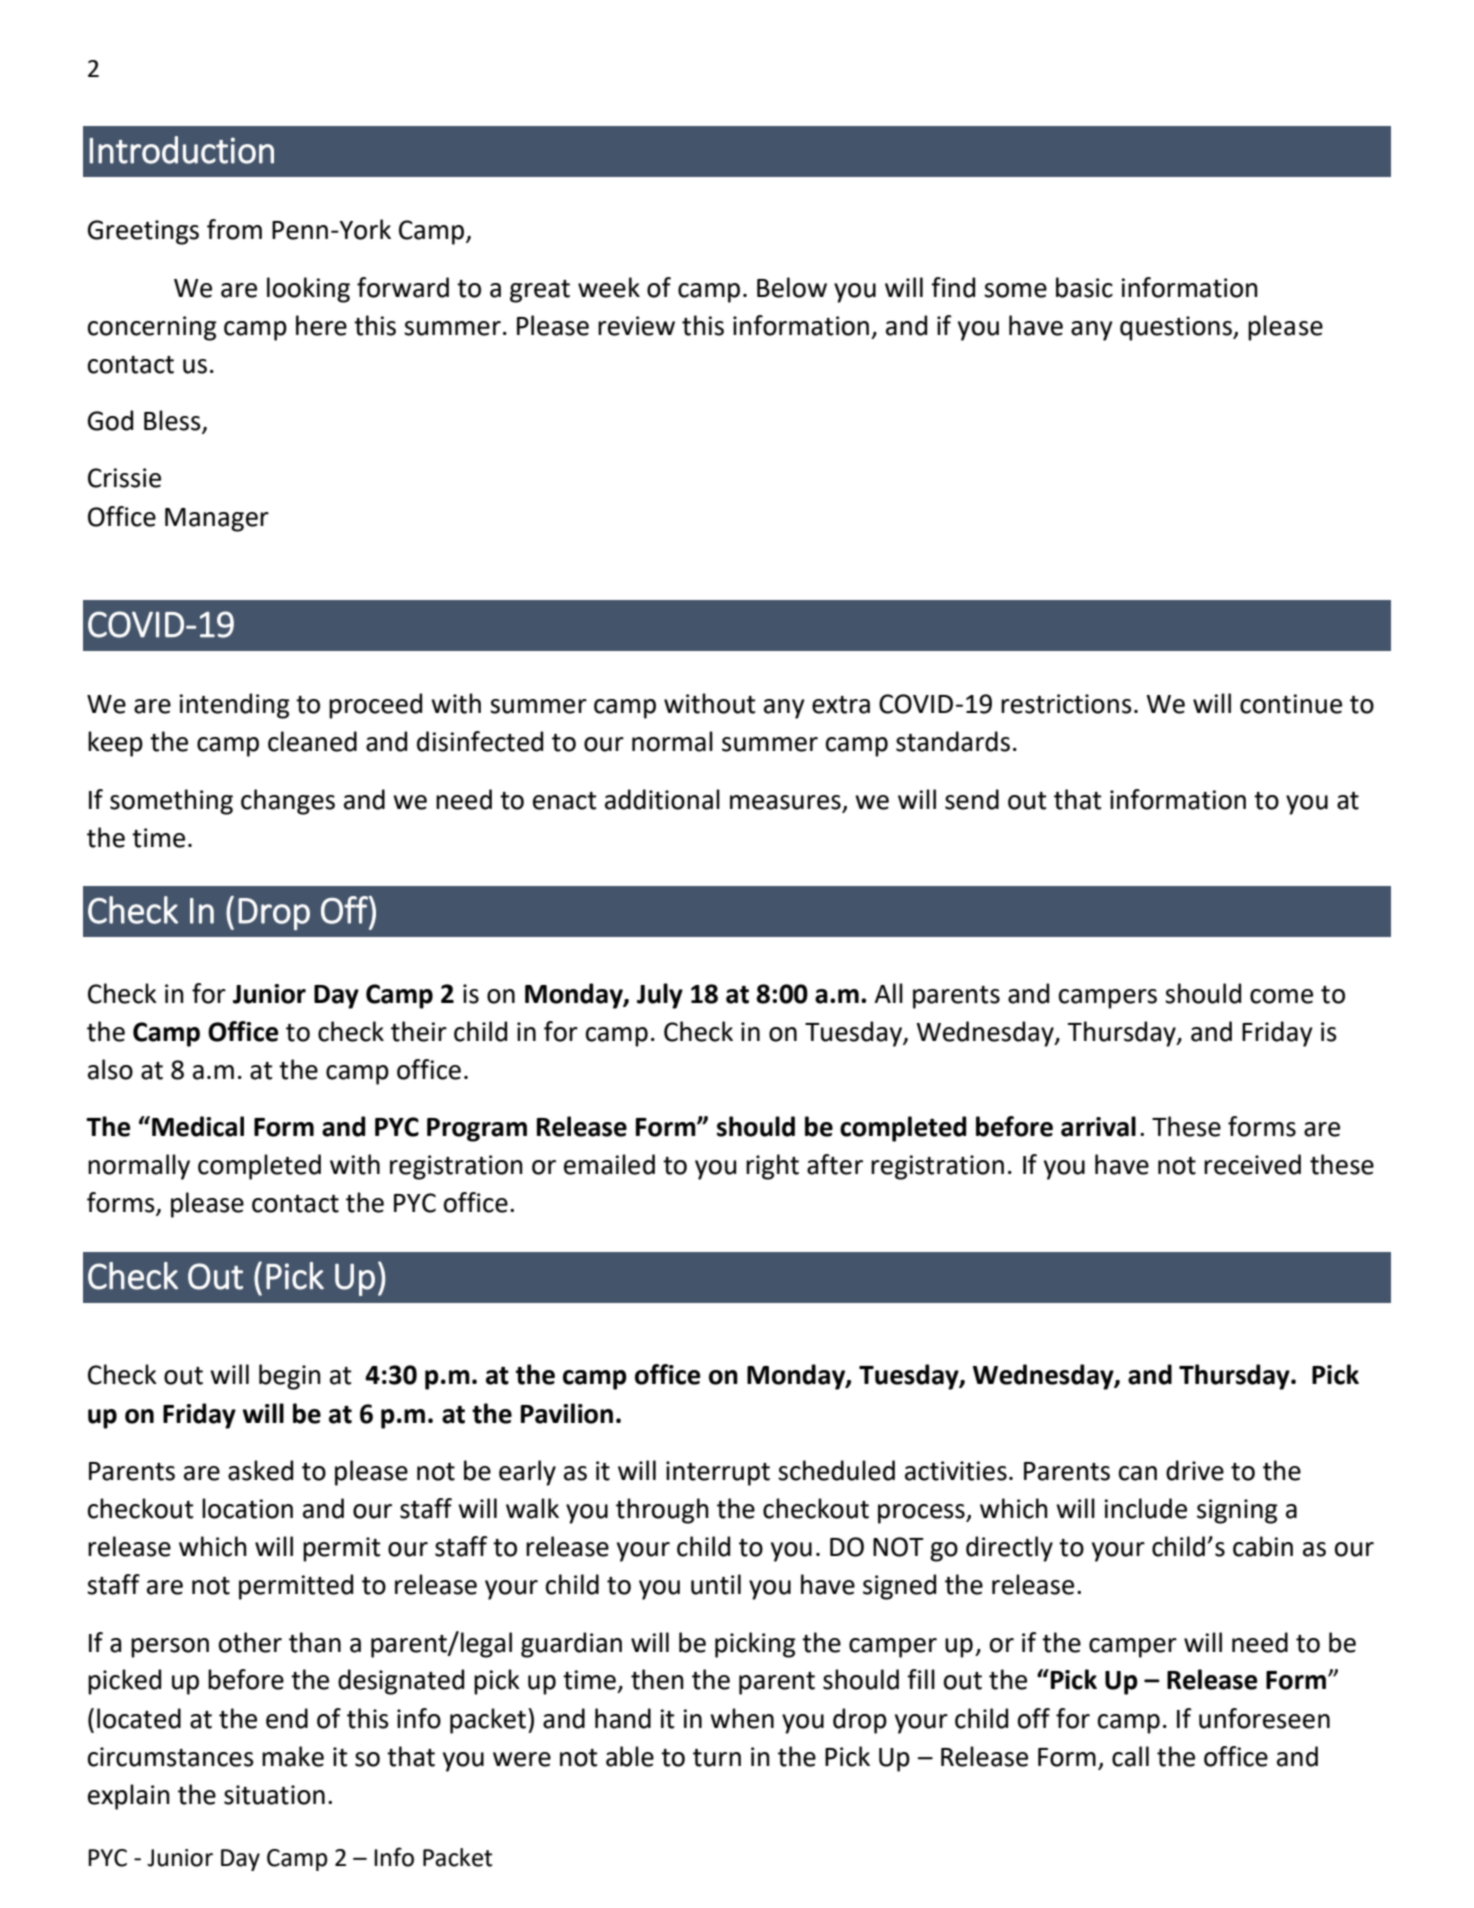 The width and height of the screenshot is (1474, 1908). Describe the element at coordinates (1252, 1164) in the screenshot. I see `received` at that location.
